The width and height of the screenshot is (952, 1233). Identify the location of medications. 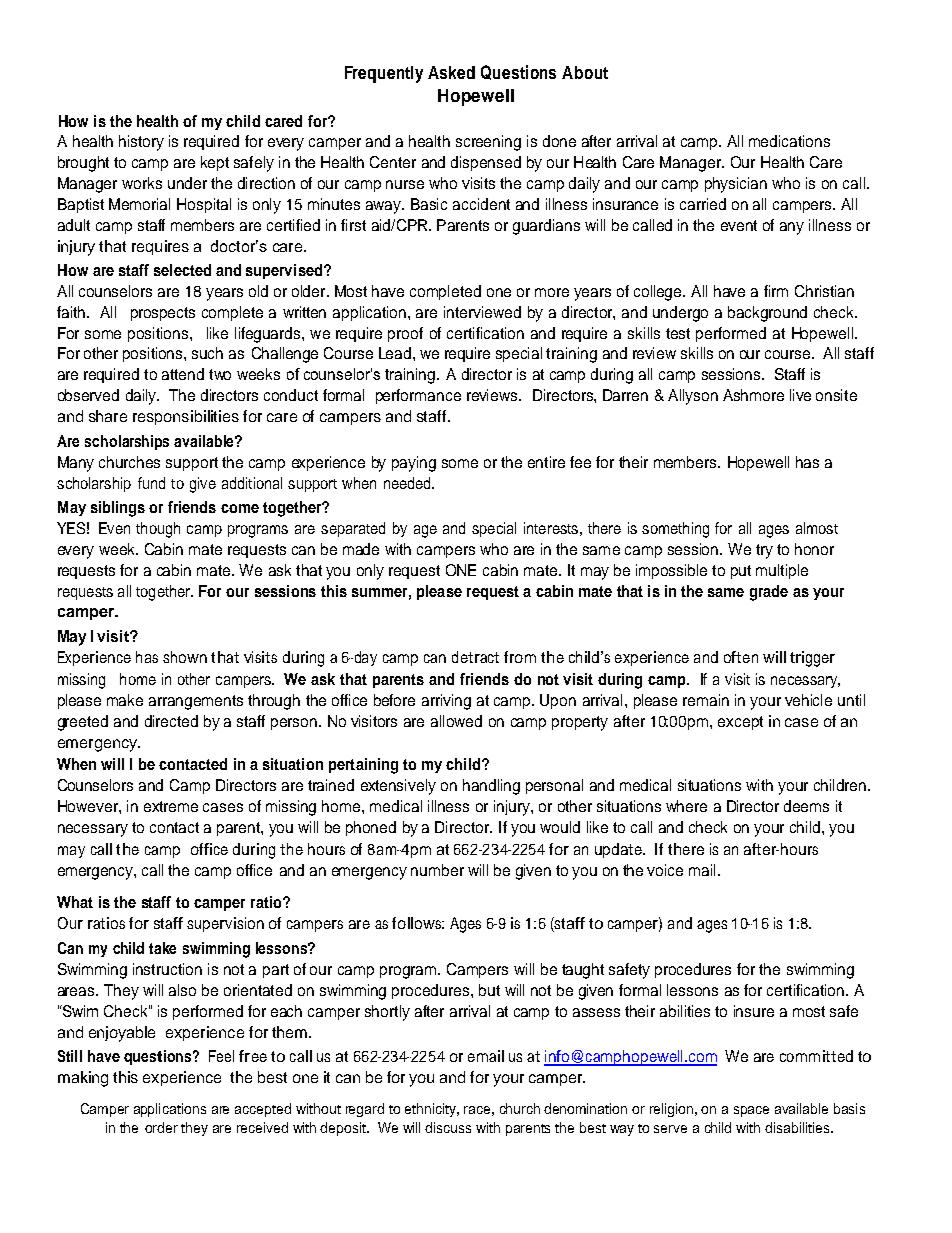
(789, 141).
